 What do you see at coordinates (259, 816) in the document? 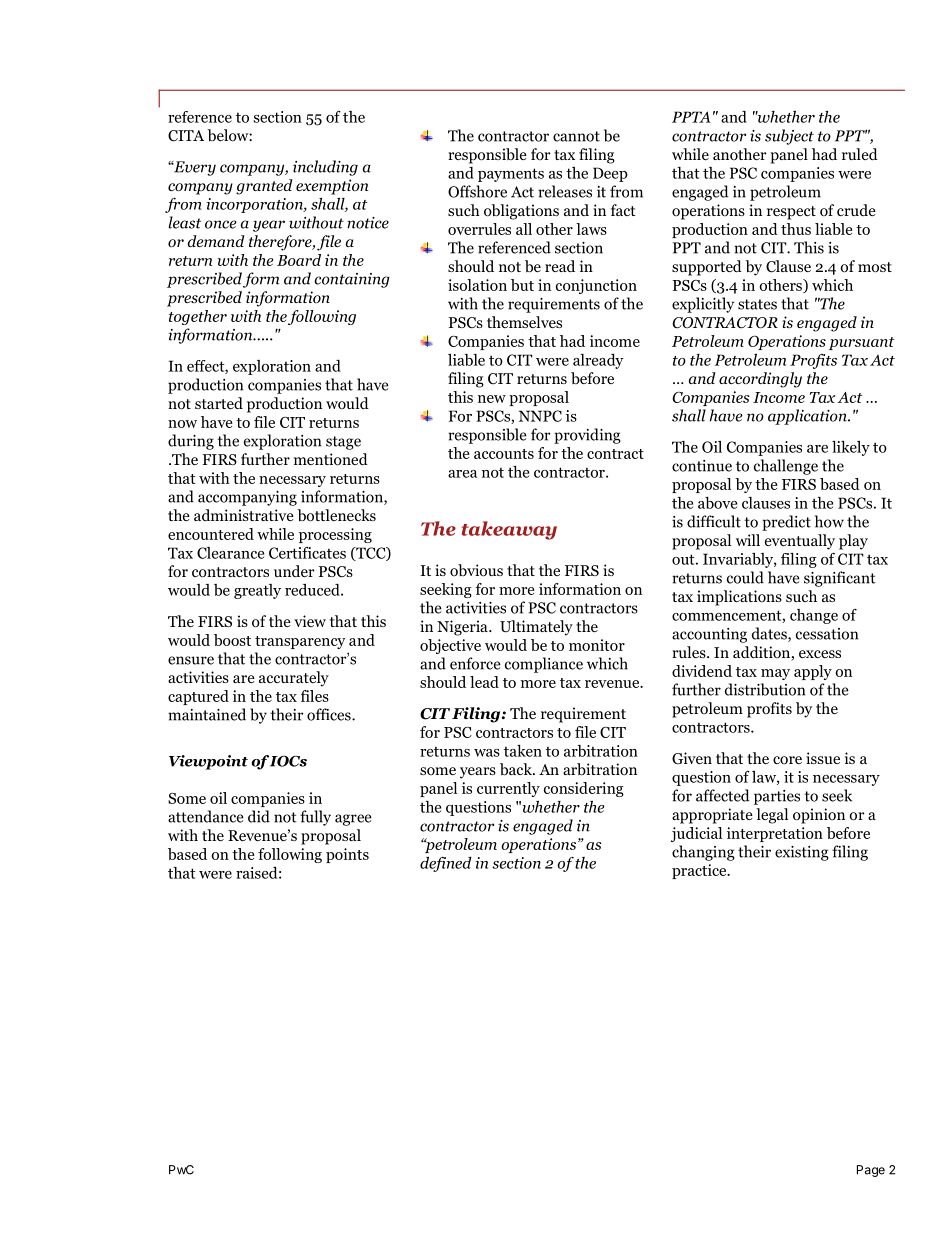
I see `did` at bounding box center [259, 816].
